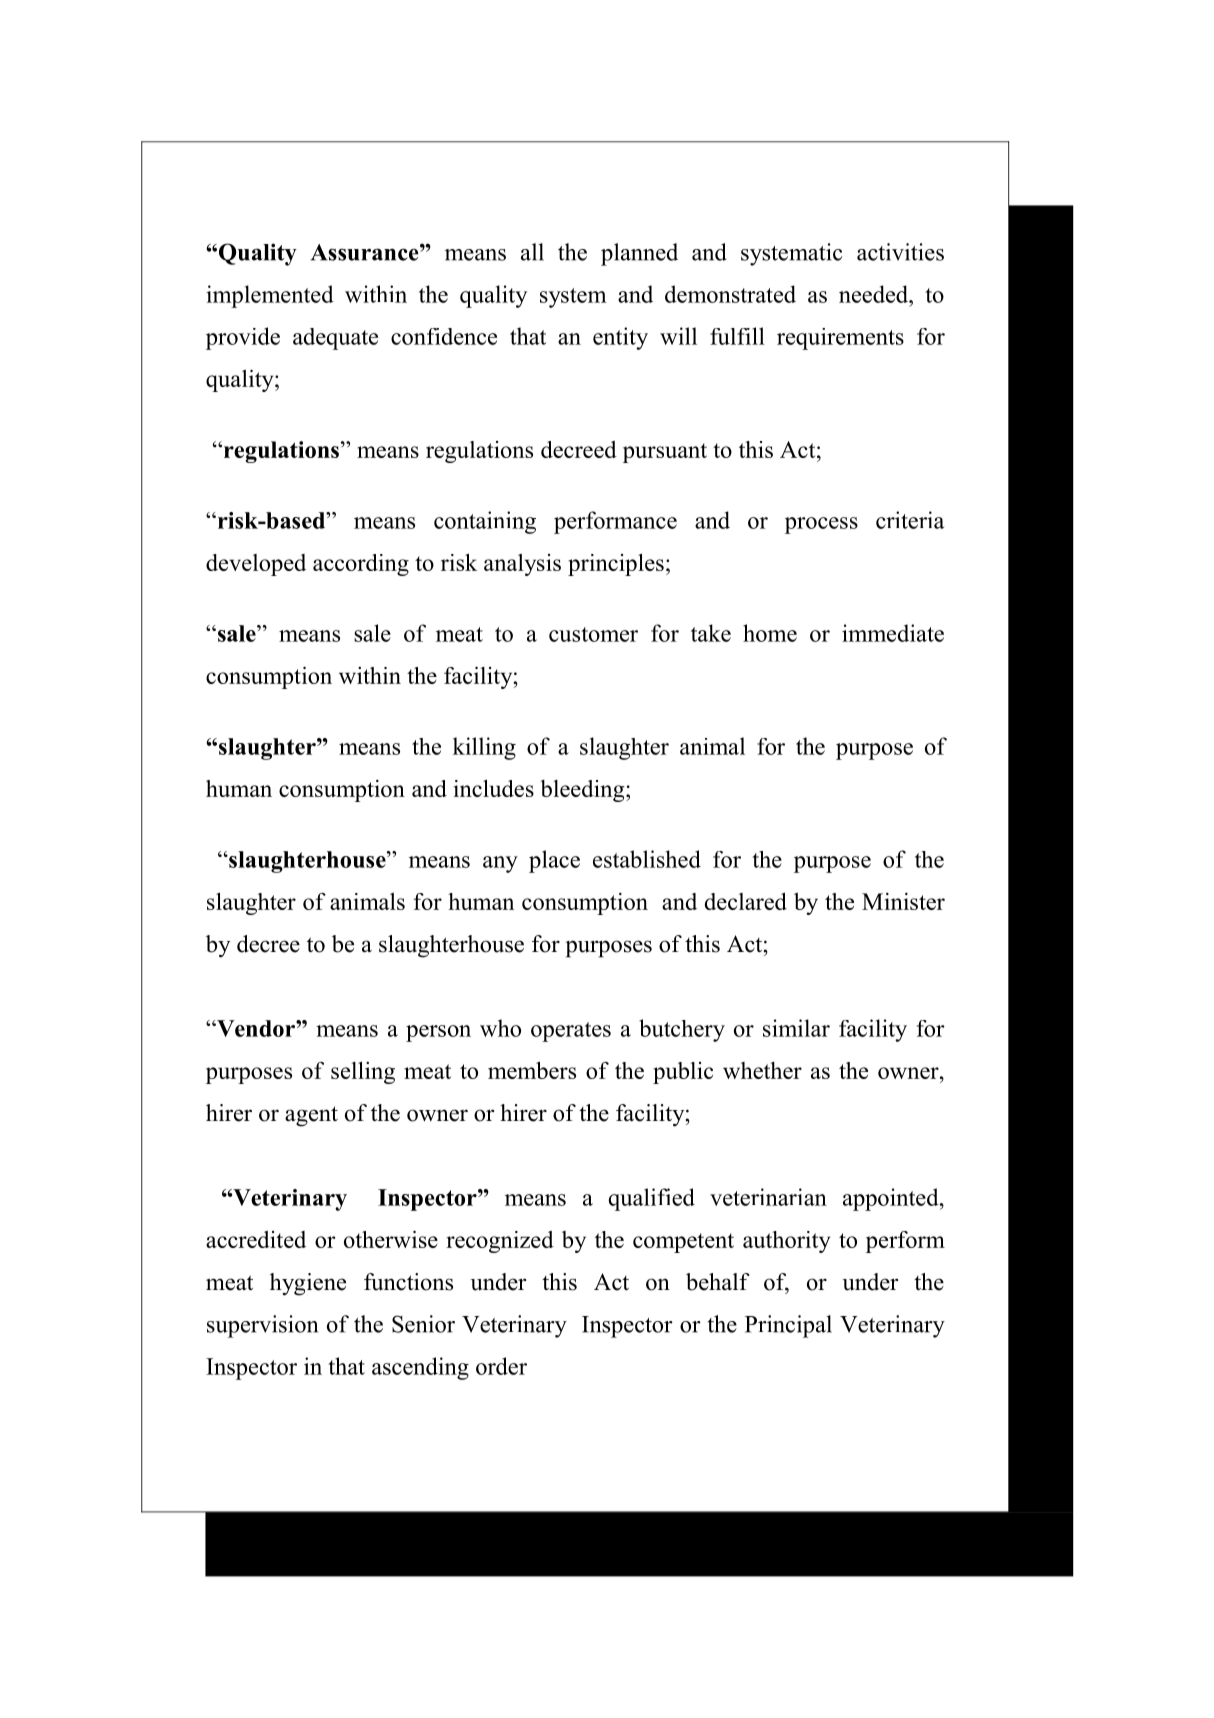  Describe the element at coordinates (501, 1366) in the screenshot. I see `order` at that location.
